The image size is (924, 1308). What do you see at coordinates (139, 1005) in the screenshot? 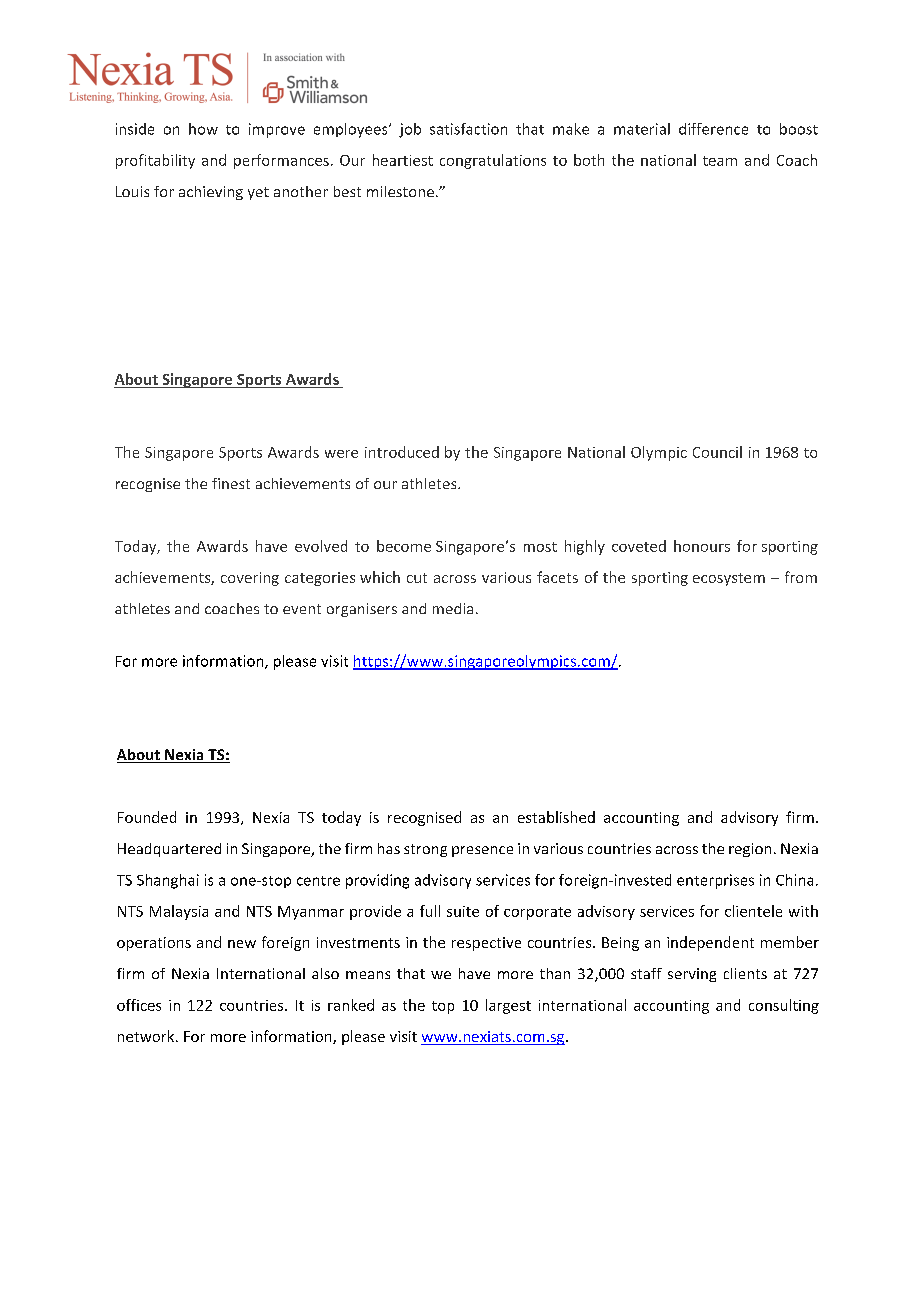
I see `offices` at bounding box center [139, 1005].
